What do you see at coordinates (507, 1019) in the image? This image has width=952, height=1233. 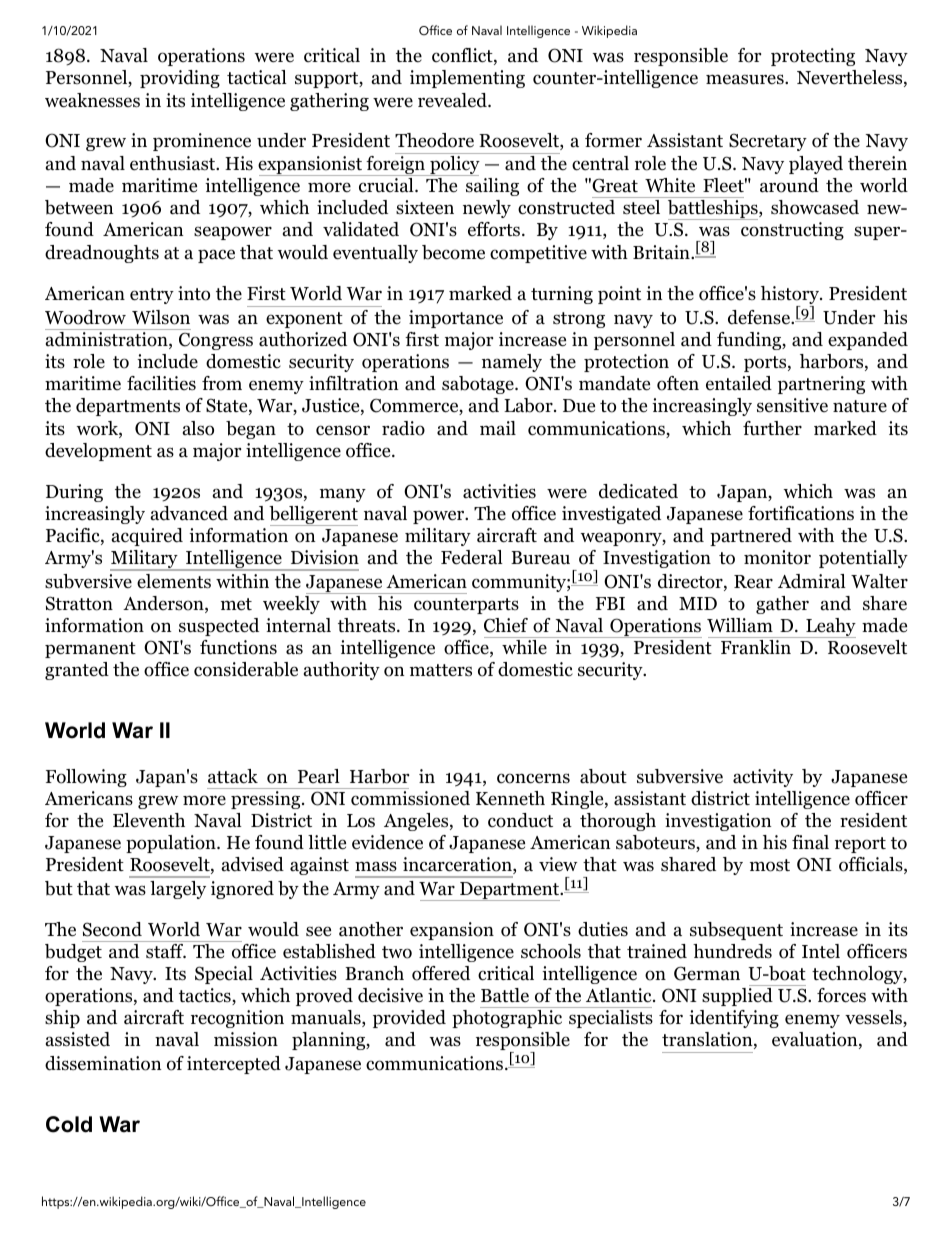 I see `photographic` at bounding box center [507, 1019].
